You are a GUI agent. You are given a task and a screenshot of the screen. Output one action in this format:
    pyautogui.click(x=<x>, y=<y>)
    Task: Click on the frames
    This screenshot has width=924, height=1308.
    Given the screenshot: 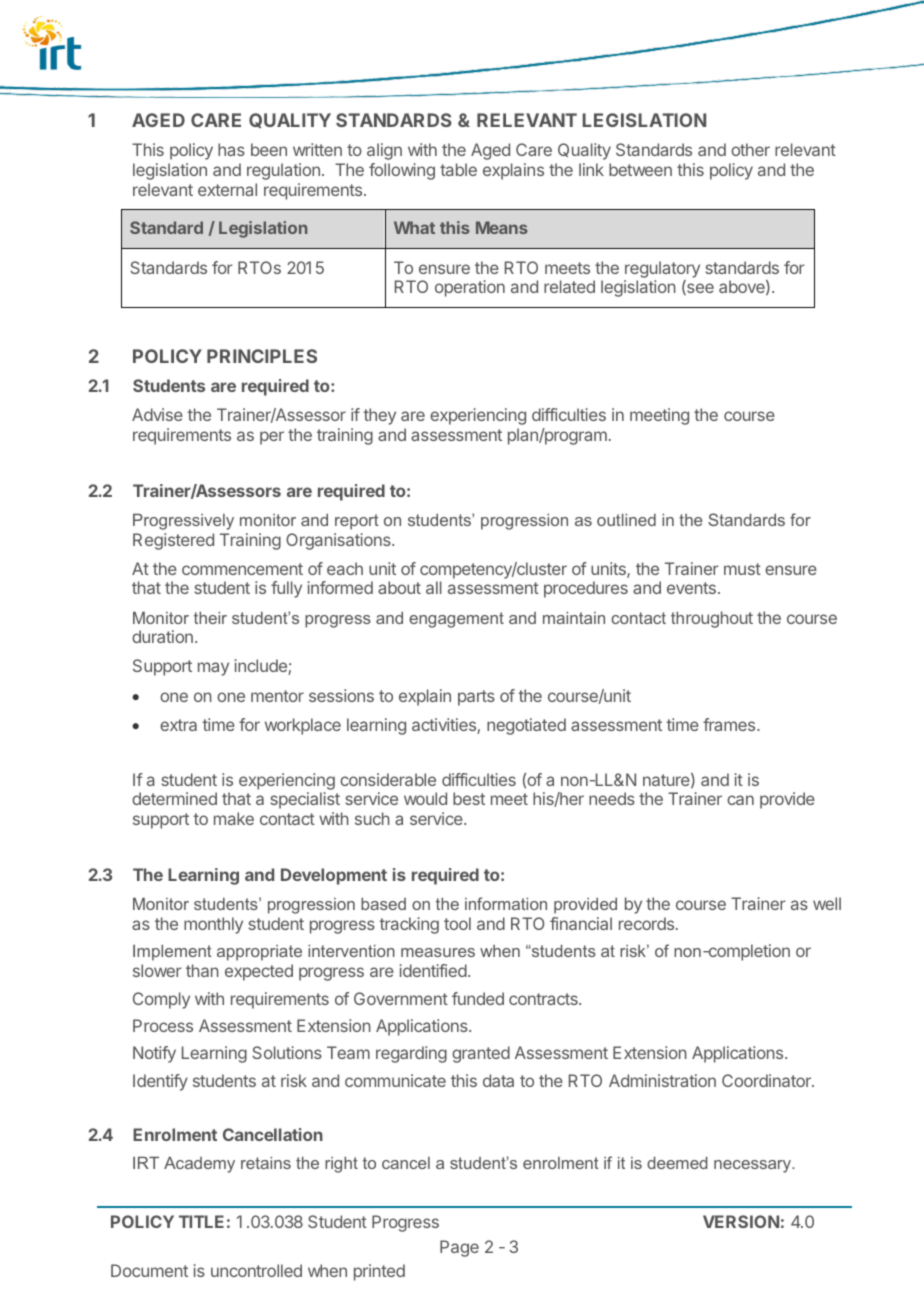 What is the action you would take?
    pyautogui.click(x=730, y=724)
